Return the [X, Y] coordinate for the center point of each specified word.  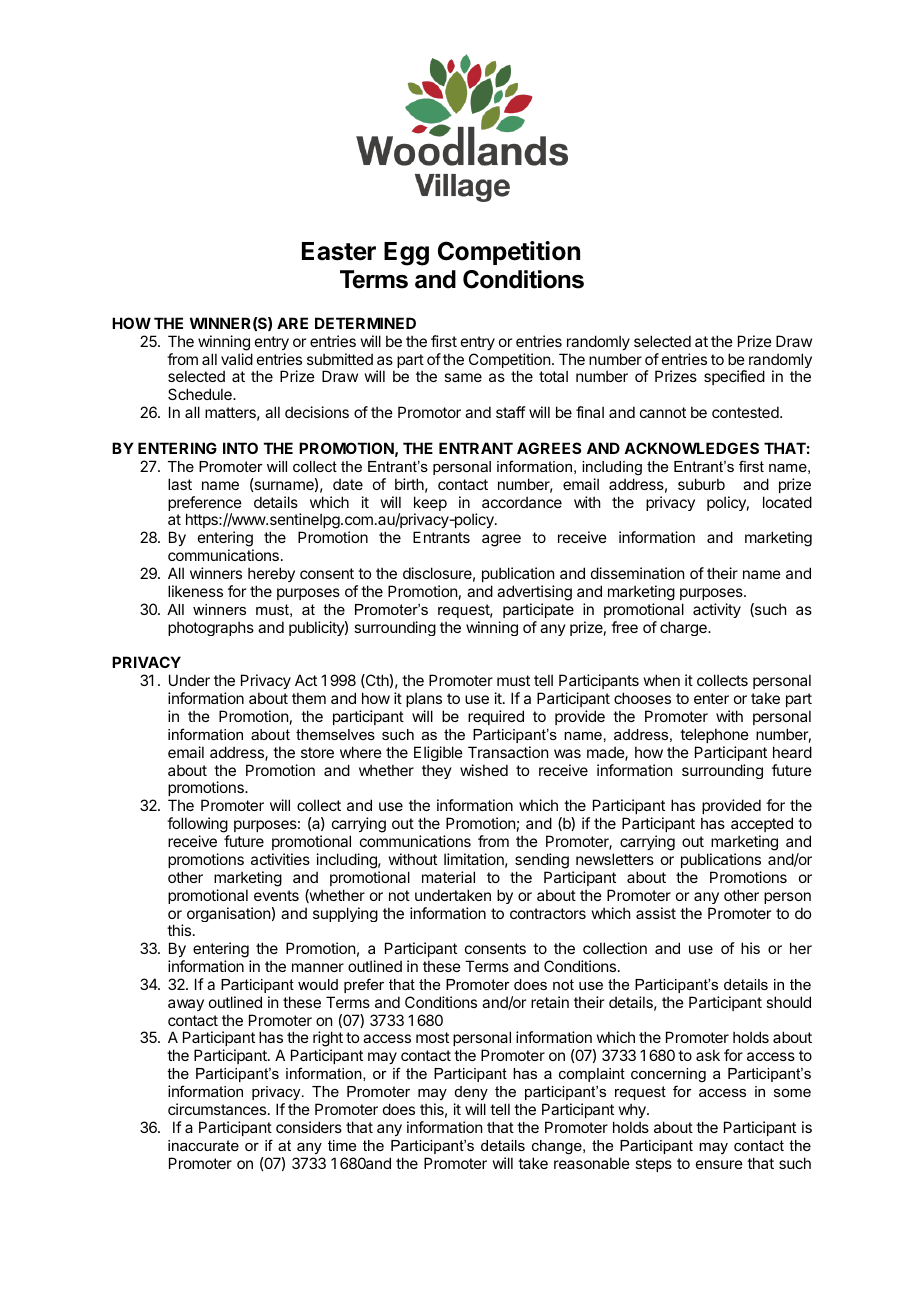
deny [471, 1093]
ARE [292, 323]
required [496, 717]
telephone [714, 735]
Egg [406, 254]
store [317, 752]
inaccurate [203, 1145]
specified [734, 377]
